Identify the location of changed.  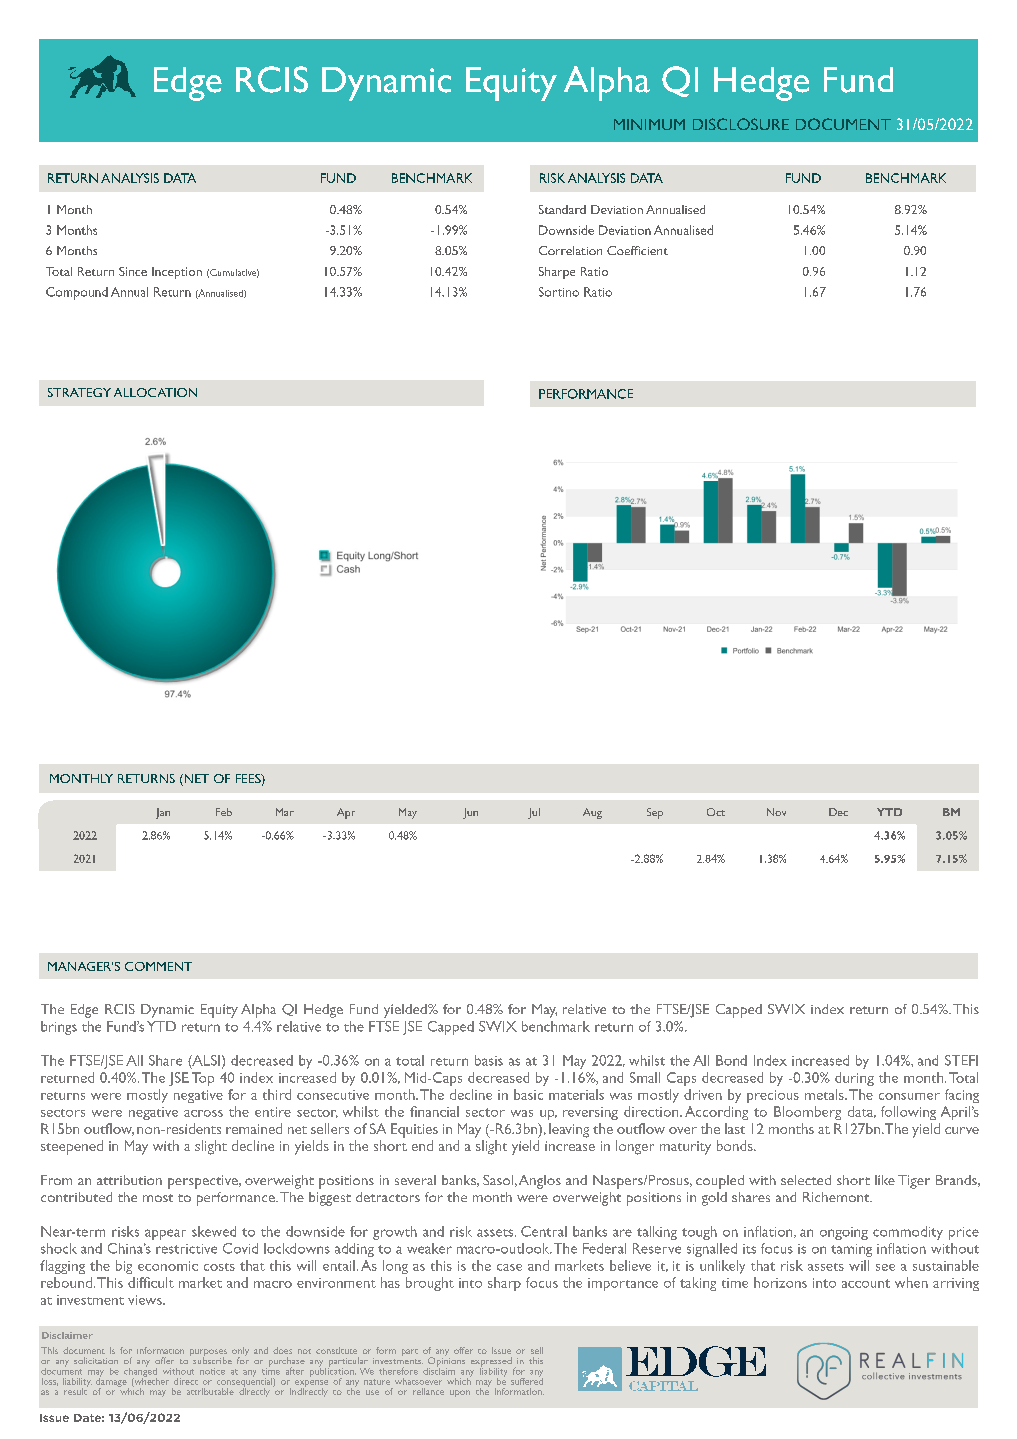
(140, 1372).
